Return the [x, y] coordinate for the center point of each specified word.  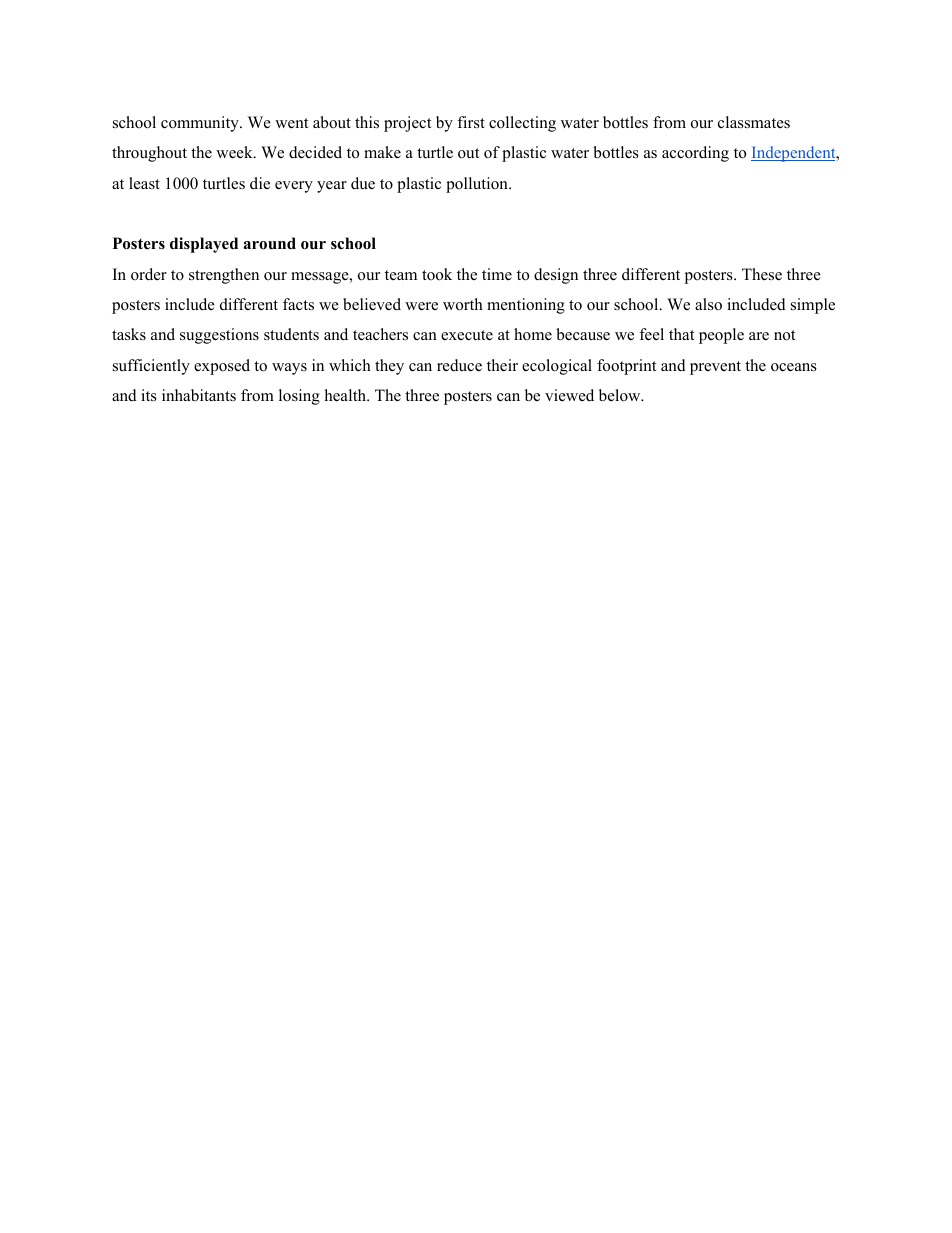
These [762, 274]
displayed [204, 245]
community [201, 124]
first [471, 122]
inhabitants [199, 395]
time [497, 274]
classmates [754, 122]
